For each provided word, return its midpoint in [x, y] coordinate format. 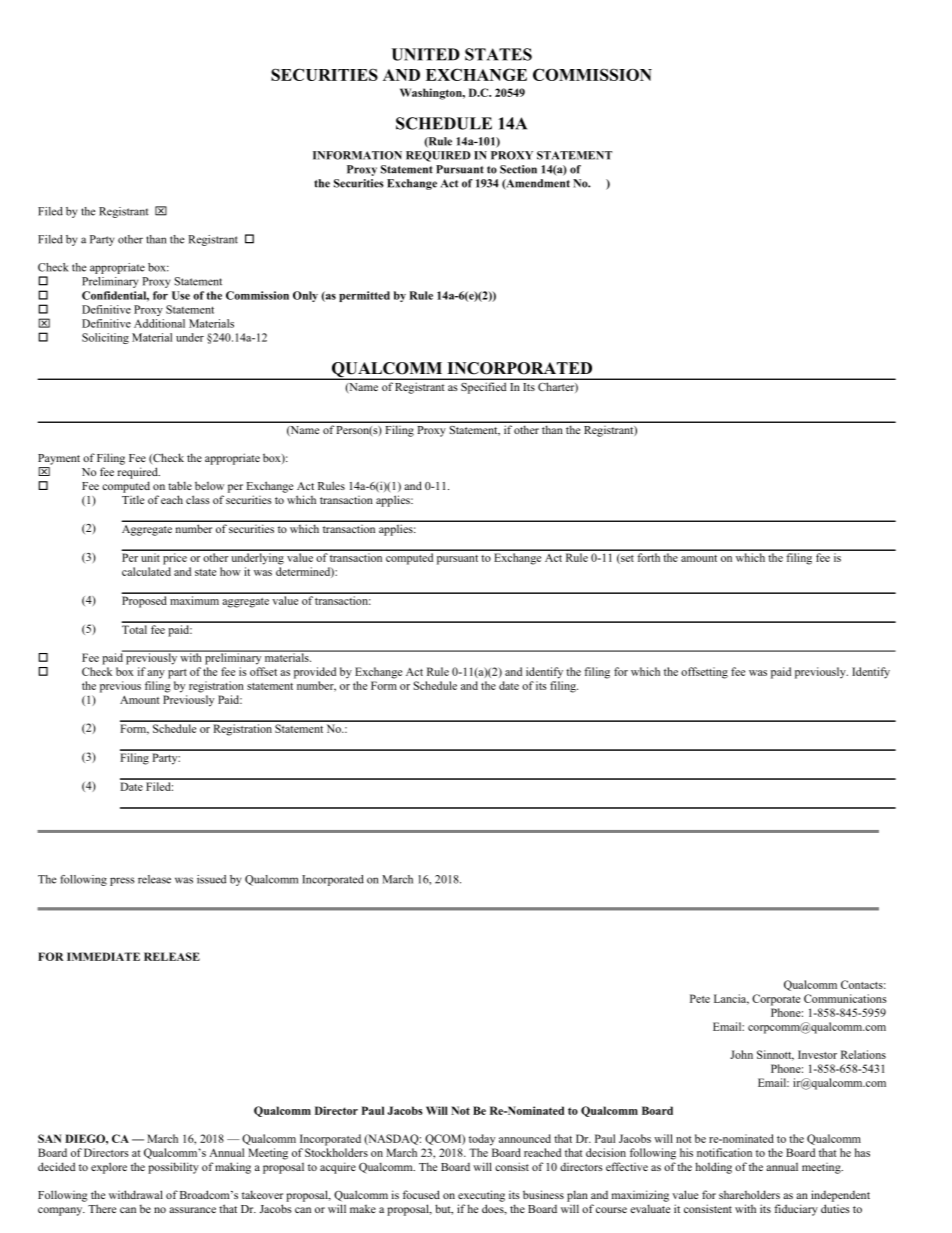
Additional [159, 323]
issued [211, 879]
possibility [173, 1168]
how [230, 571]
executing [481, 1196]
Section [518, 169]
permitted [364, 296]
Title [133, 499]
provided [315, 673]
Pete [700, 998]
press [122, 881]
